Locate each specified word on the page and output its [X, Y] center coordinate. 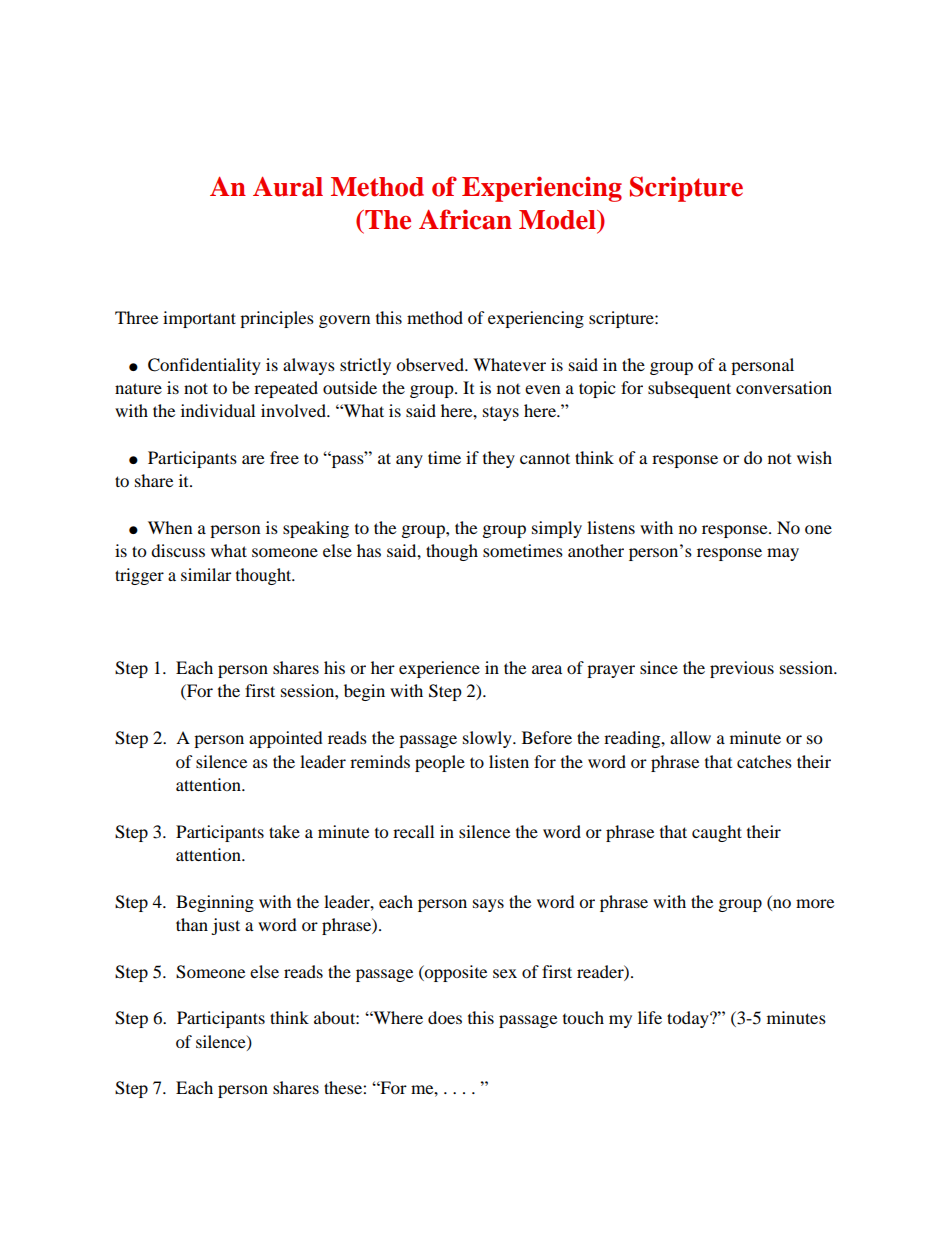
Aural [288, 186]
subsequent [689, 389]
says [488, 905]
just [225, 926]
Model [558, 220]
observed [431, 364]
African [465, 219]
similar [206, 574]
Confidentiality [204, 366]
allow [690, 737]
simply [557, 529]
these [344, 1087]
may [783, 554]
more [815, 903]
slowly [488, 739]
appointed [286, 739]
